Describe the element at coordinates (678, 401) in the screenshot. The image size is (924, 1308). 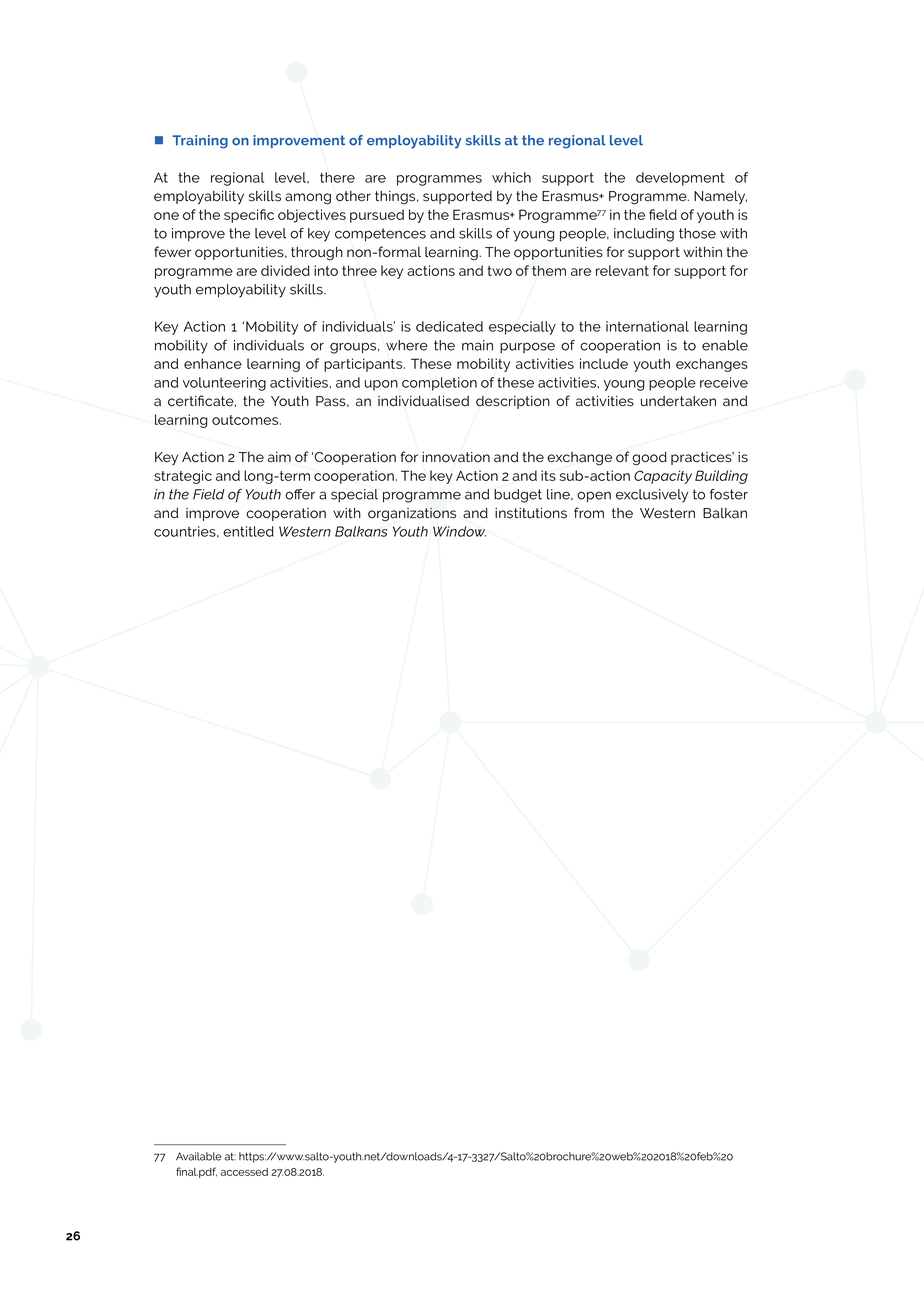
I see `undertaken` at that location.
